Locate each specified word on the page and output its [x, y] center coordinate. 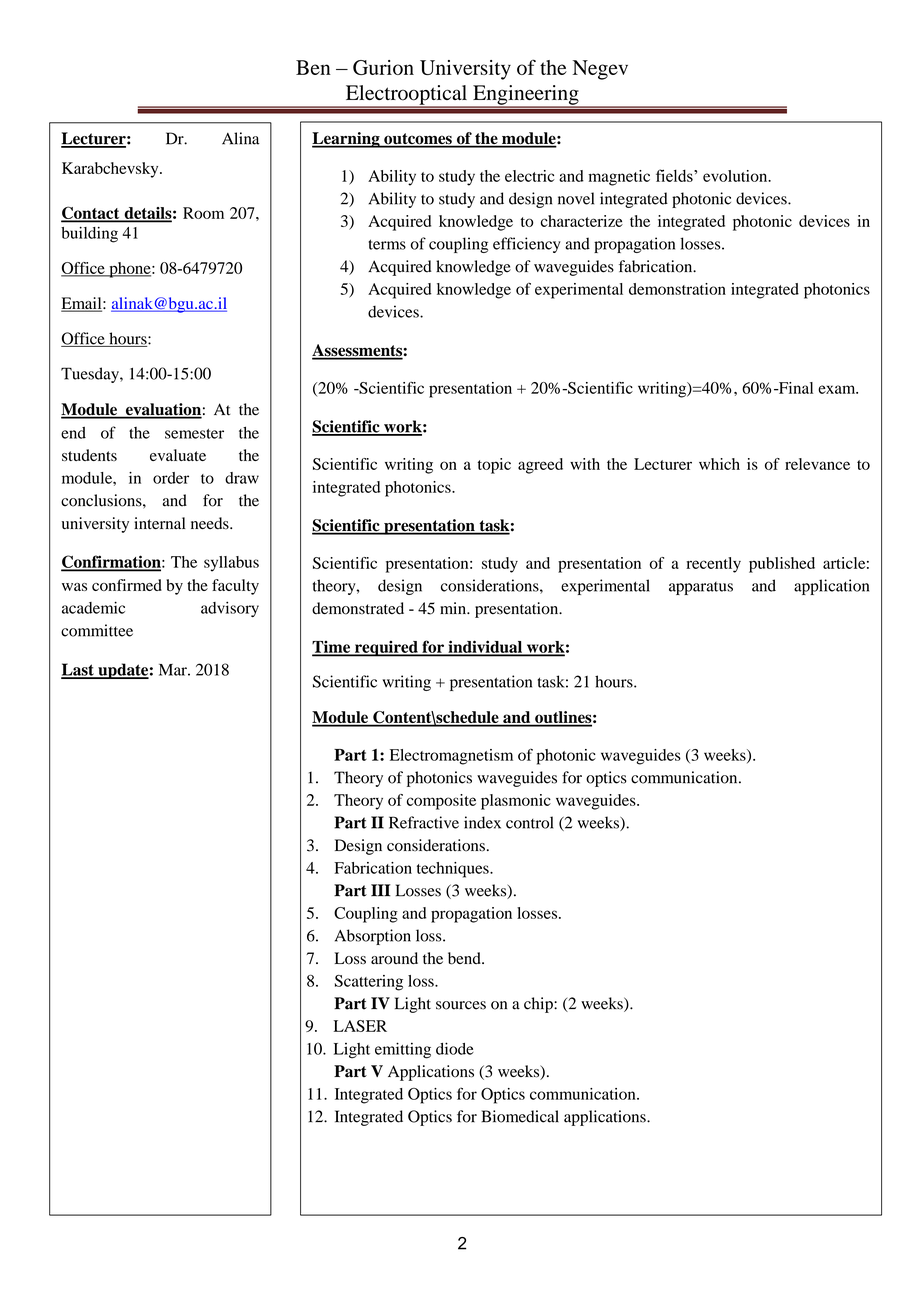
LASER [360, 1026]
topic [494, 466]
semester [194, 434]
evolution [736, 176]
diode [455, 1048]
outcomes [418, 140]
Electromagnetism [451, 757]
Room [203, 213]
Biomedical [520, 1116]
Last [78, 670]
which [719, 464]
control [529, 822]
